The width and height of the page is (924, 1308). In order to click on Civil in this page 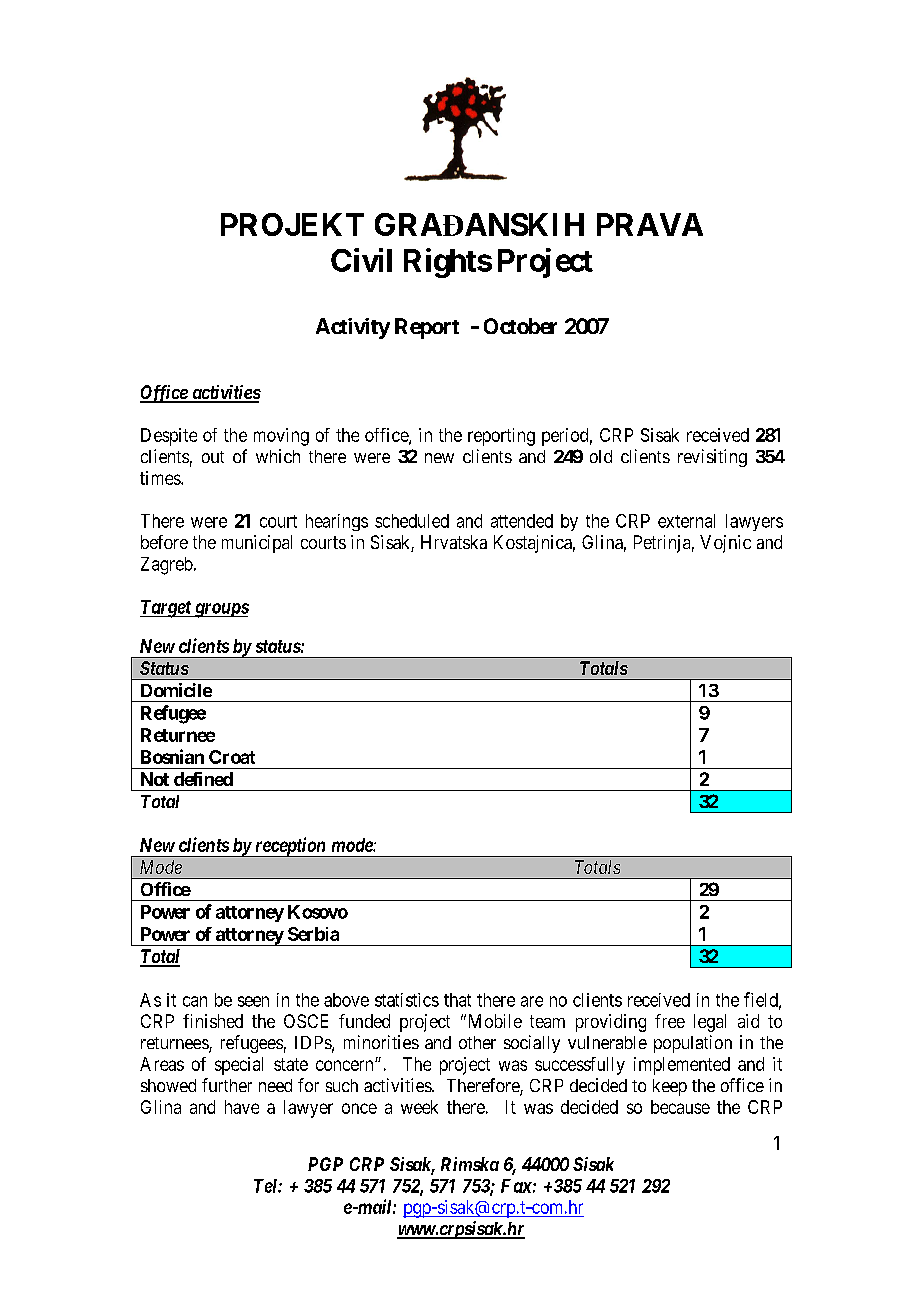, I will do `click(361, 260)`.
